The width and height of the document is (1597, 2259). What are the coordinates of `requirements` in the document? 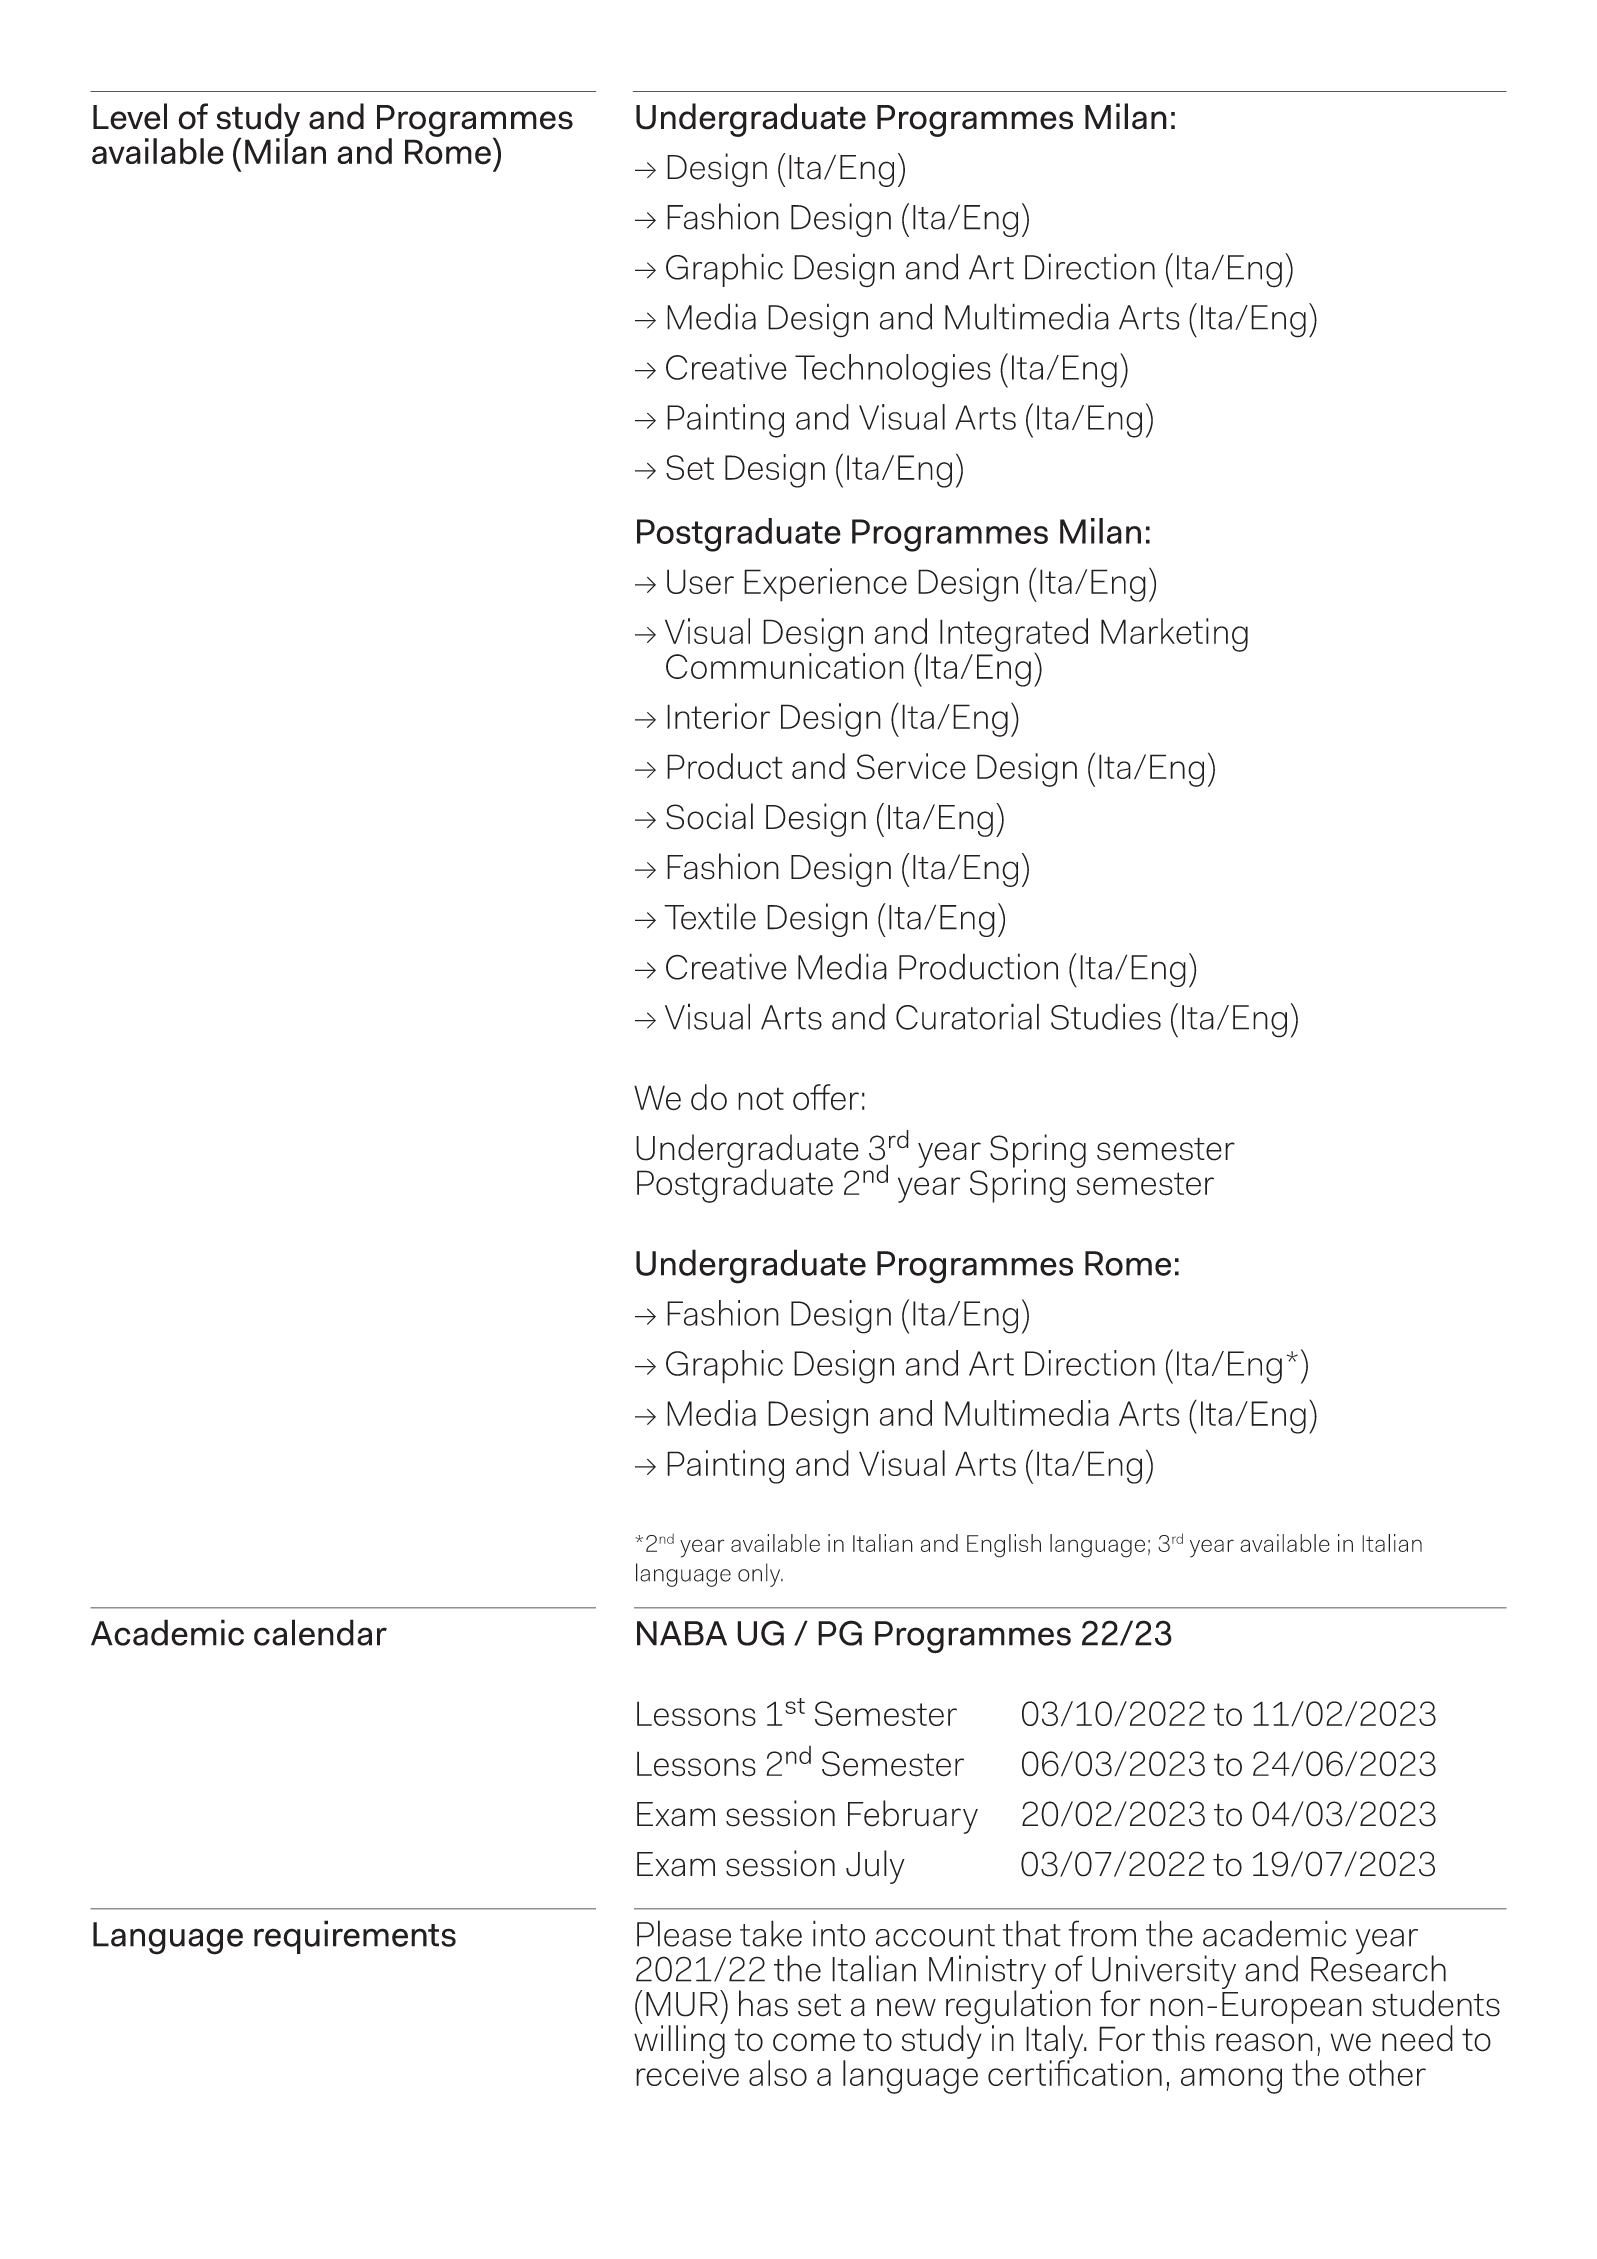 It's located at (355, 1937).
